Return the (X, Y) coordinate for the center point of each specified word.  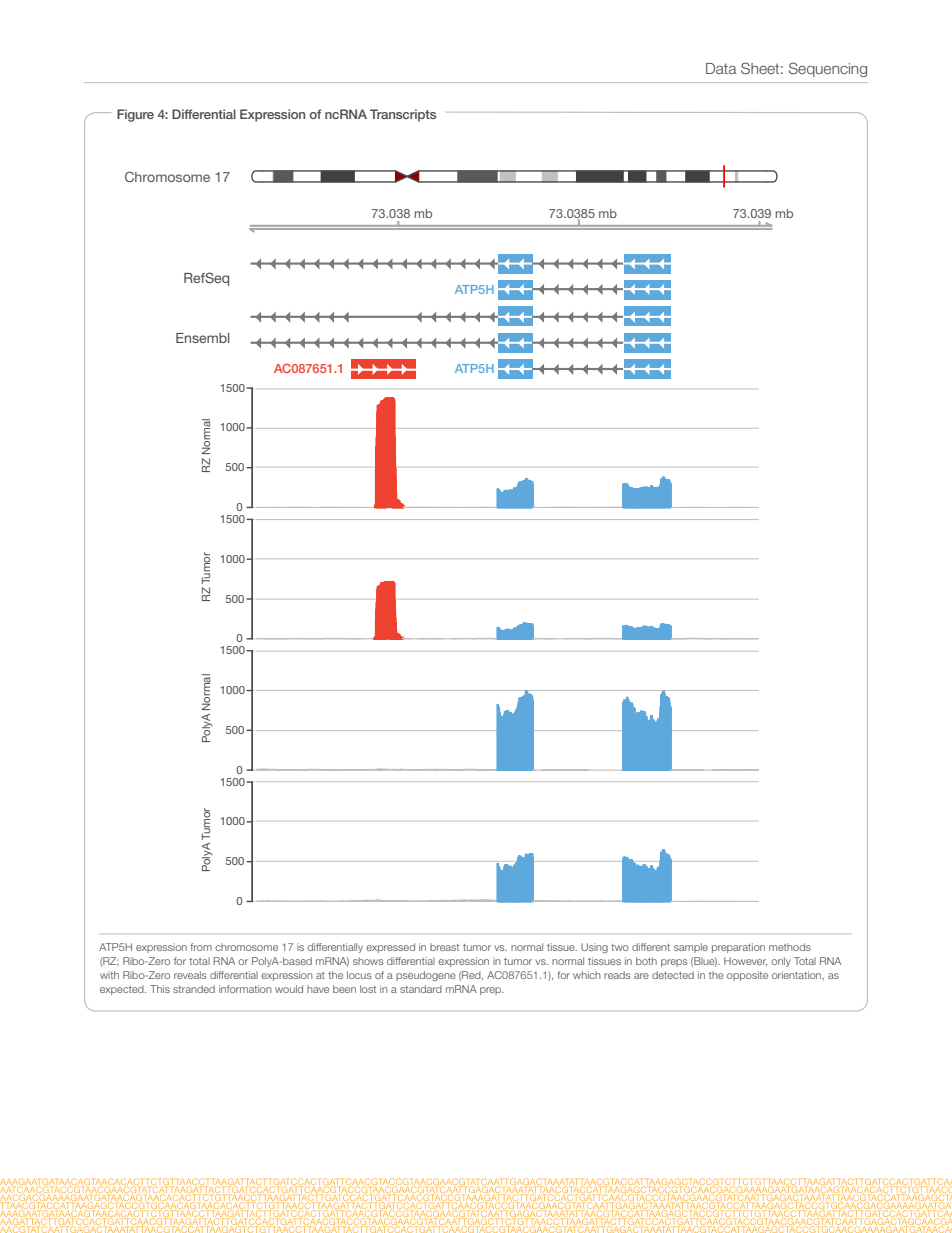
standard (421, 989)
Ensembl (203, 338)
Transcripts (403, 115)
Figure (135, 115)
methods (790, 947)
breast (444, 947)
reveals (190, 975)
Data (721, 68)
